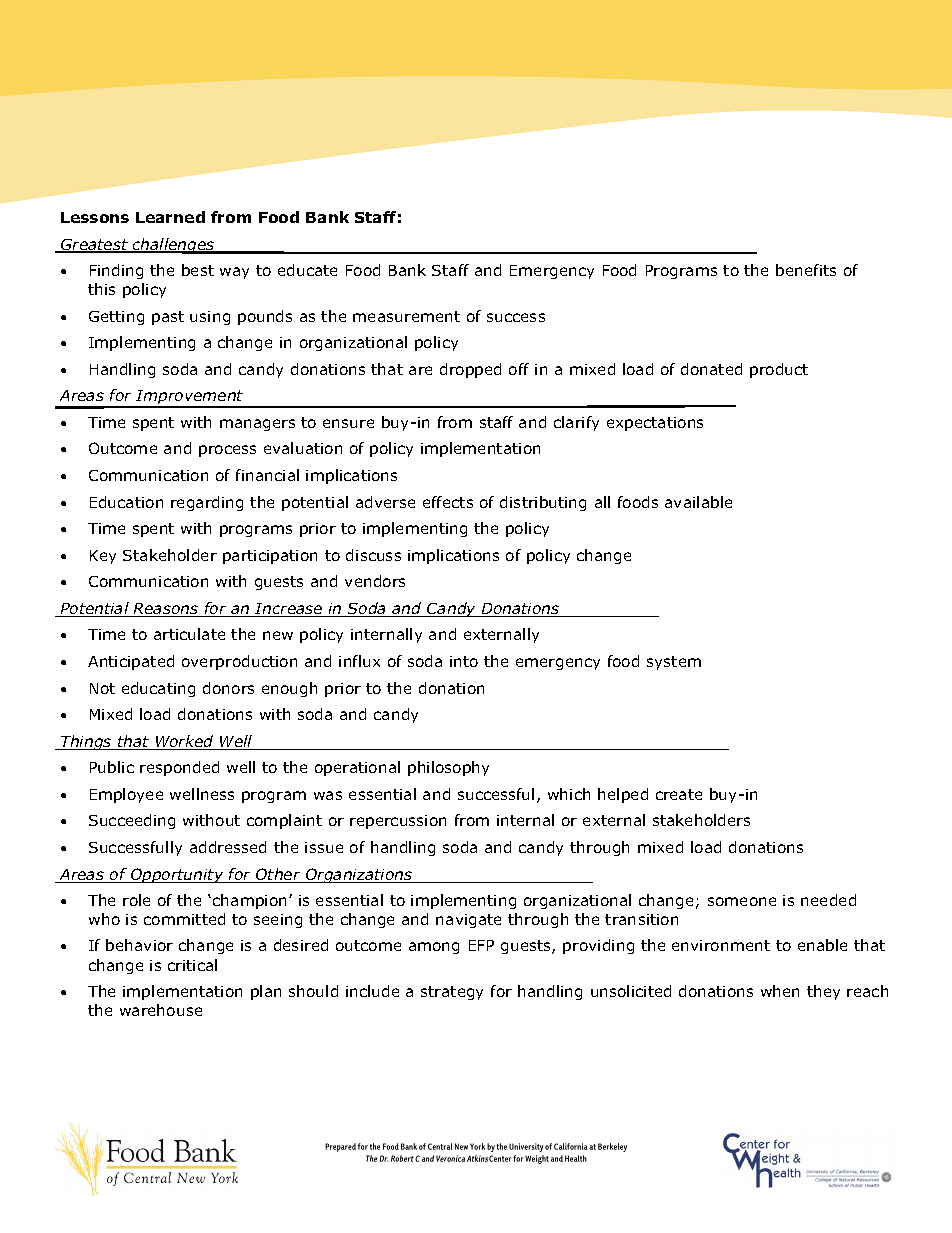  I want to click on benefits, so click(806, 270).
